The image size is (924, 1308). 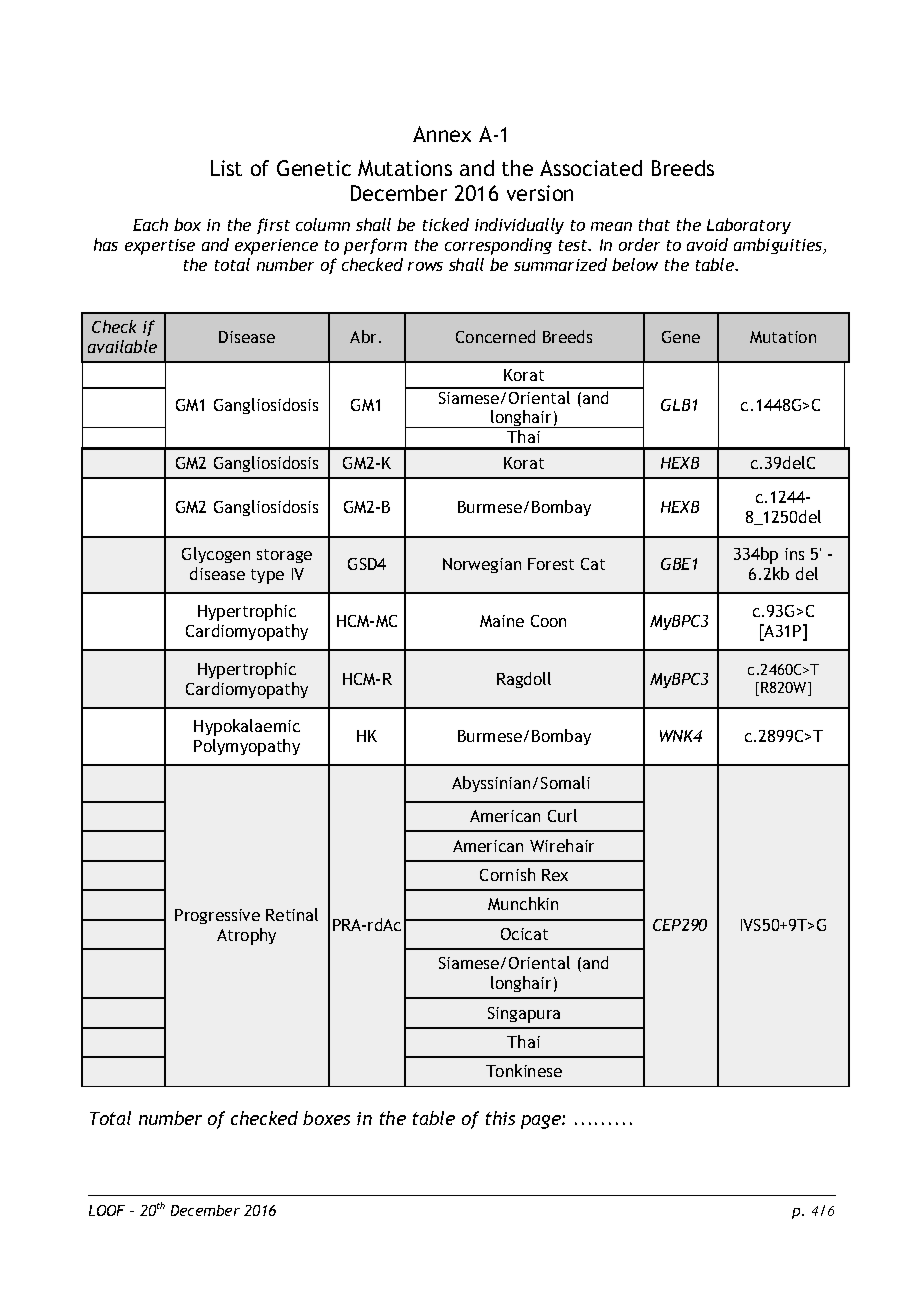 I want to click on type, so click(x=267, y=576).
